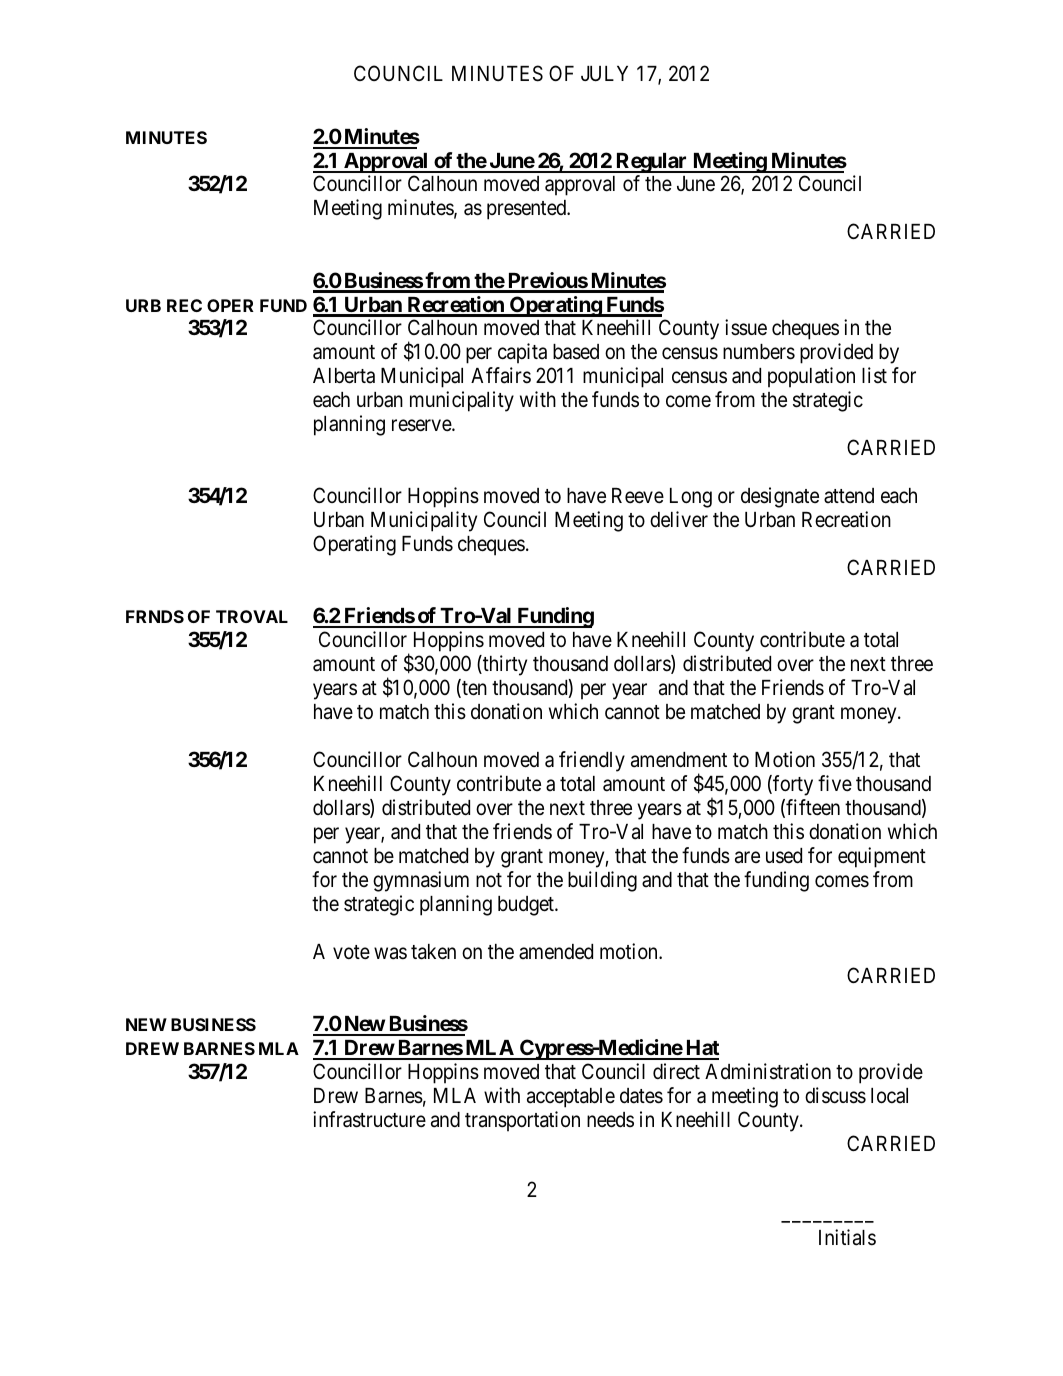 The height and width of the document is (1376, 1063). Describe the element at coordinates (652, 163) in the document. I see `Regular` at that location.
